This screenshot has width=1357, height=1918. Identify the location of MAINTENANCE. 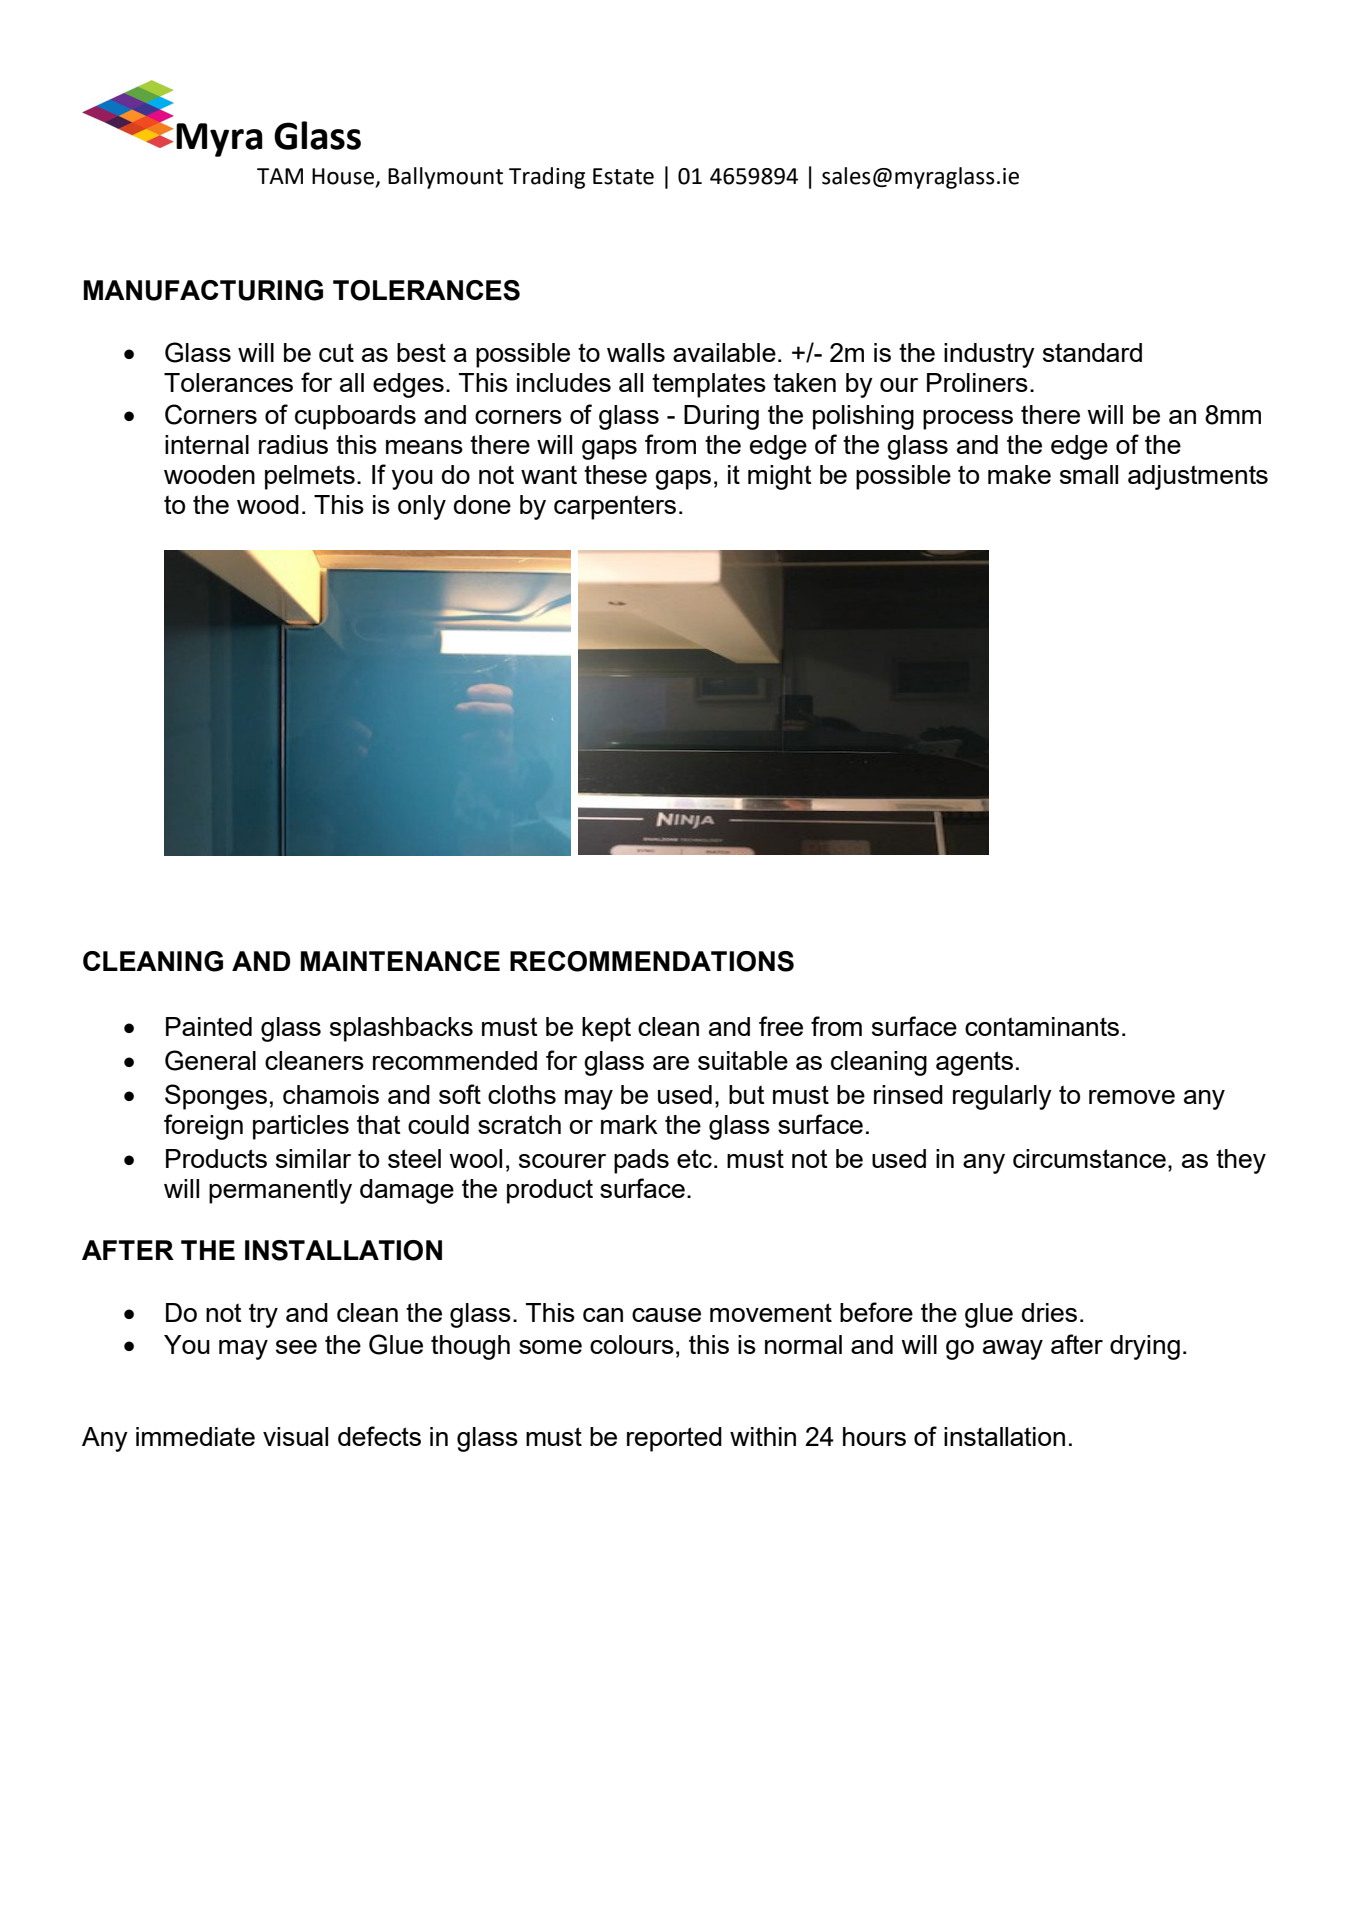
(400, 961).
